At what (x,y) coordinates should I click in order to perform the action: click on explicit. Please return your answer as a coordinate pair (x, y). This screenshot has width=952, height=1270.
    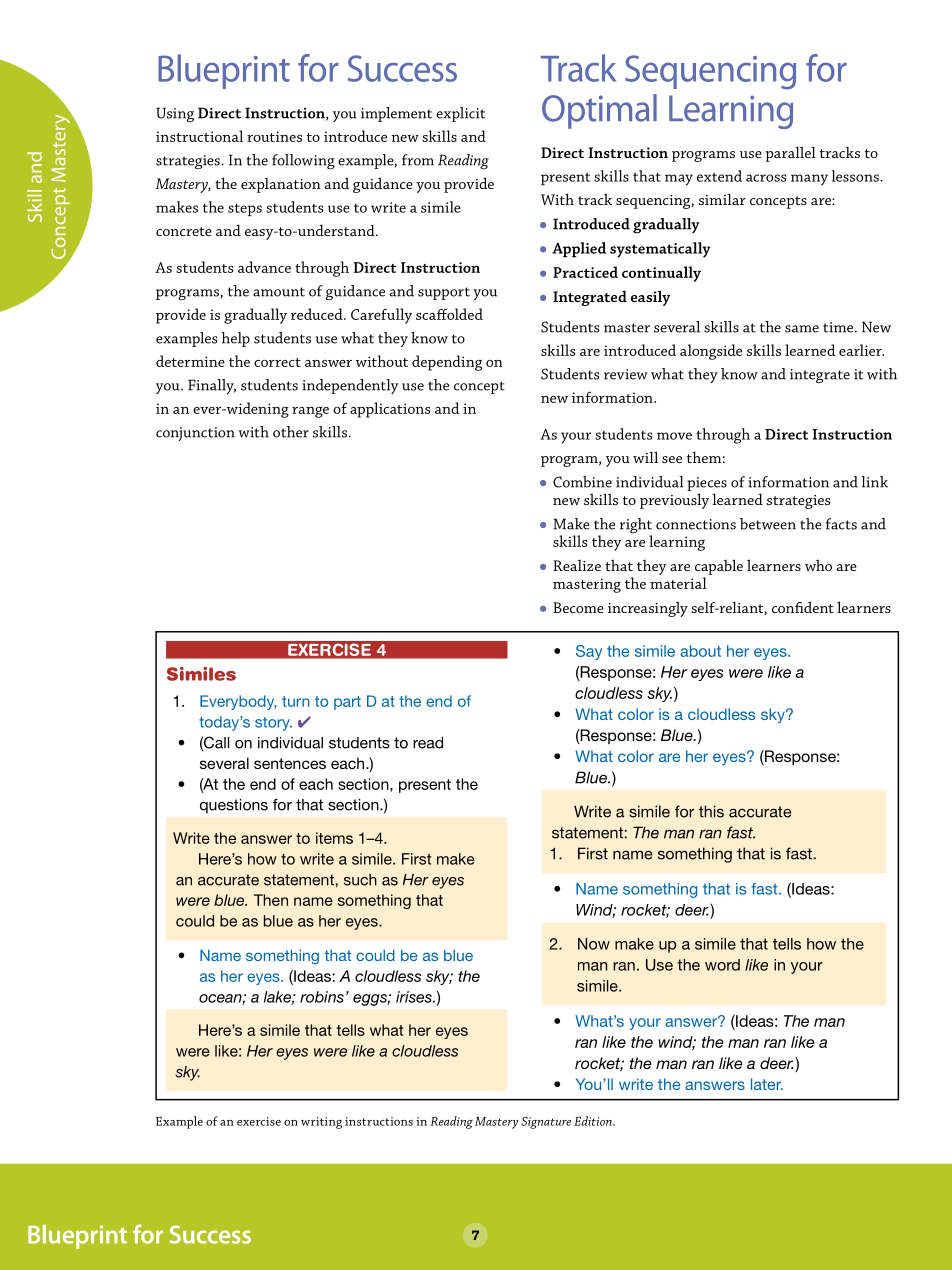
    Looking at the image, I should click on (460, 114).
